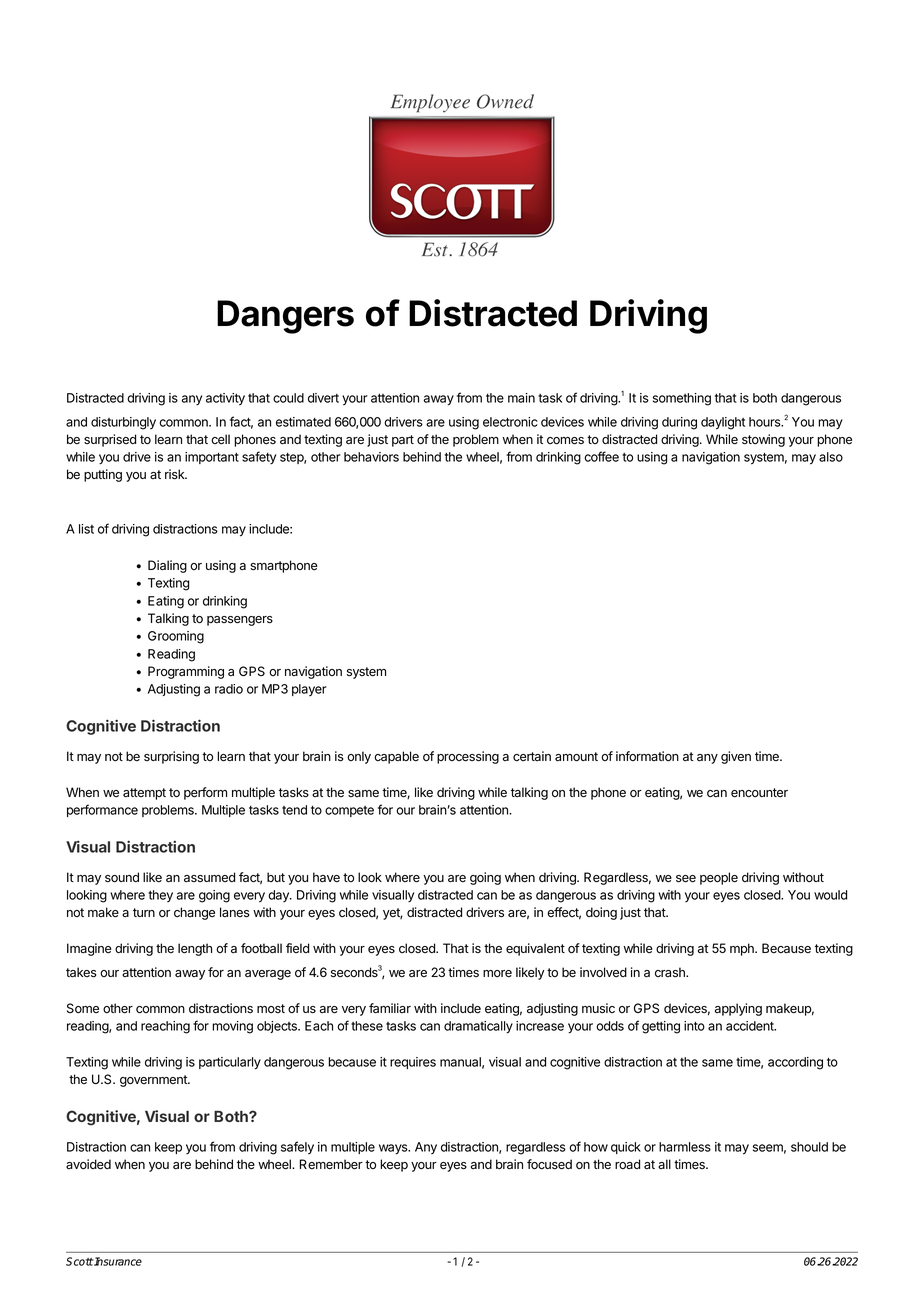 This screenshot has width=924, height=1308. I want to click on encounter, so click(759, 793).
